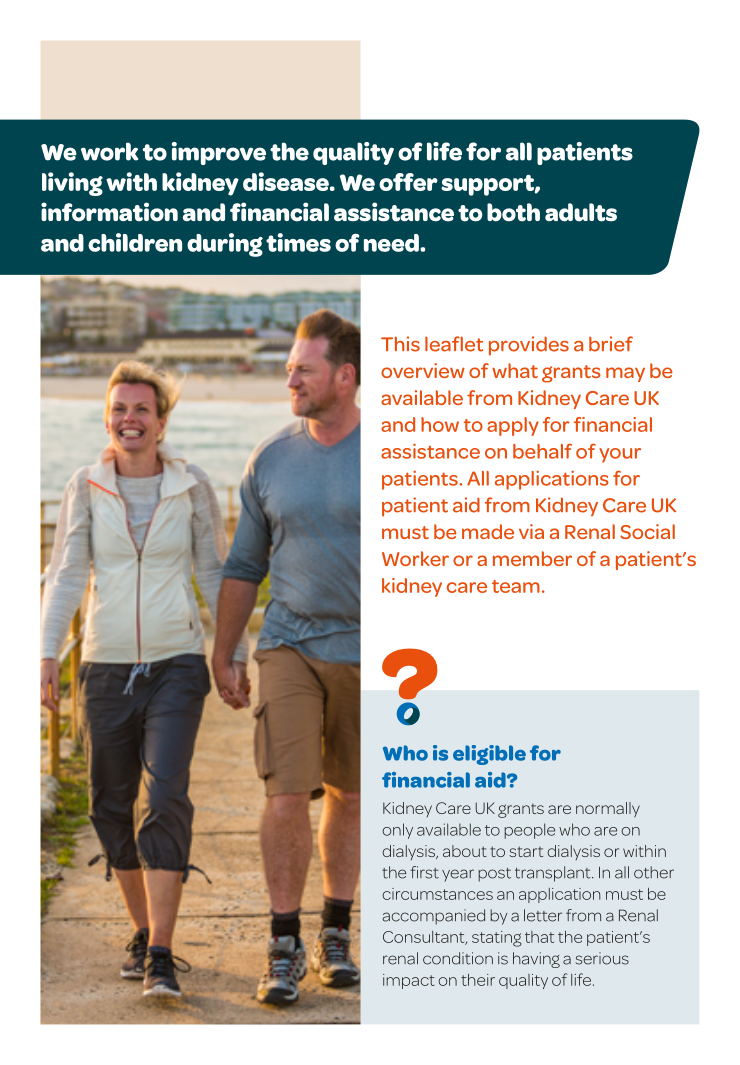  Describe the element at coordinates (109, 212) in the screenshot. I see `information` at that location.
